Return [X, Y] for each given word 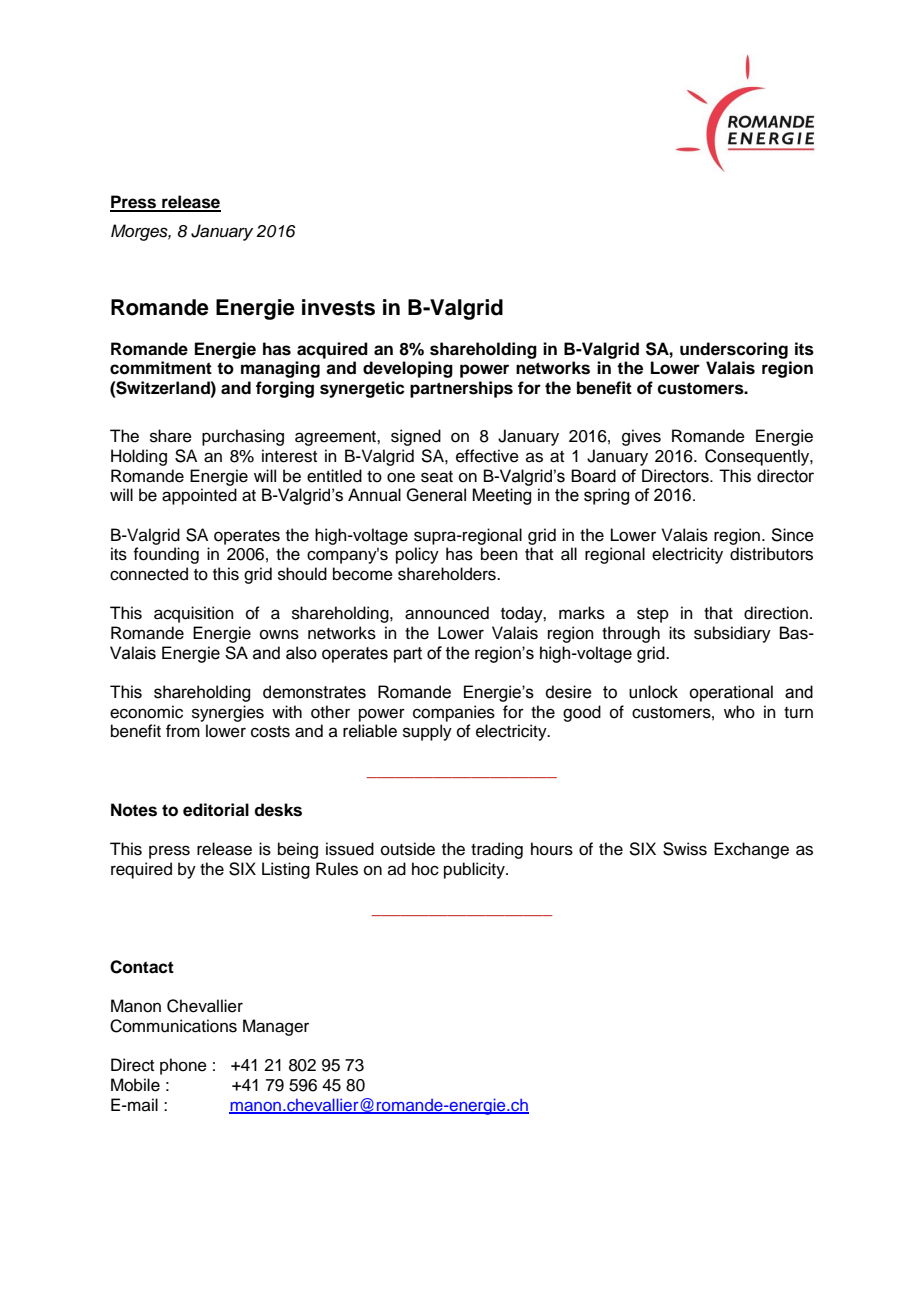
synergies [228, 713]
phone [183, 1066]
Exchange [751, 850]
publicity [475, 870]
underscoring [734, 350]
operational [731, 693]
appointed [199, 496]
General [436, 495]
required [141, 870]
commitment [161, 368]
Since [792, 535]
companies [454, 713]
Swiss [685, 849]
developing [408, 369]
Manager [276, 1027]
